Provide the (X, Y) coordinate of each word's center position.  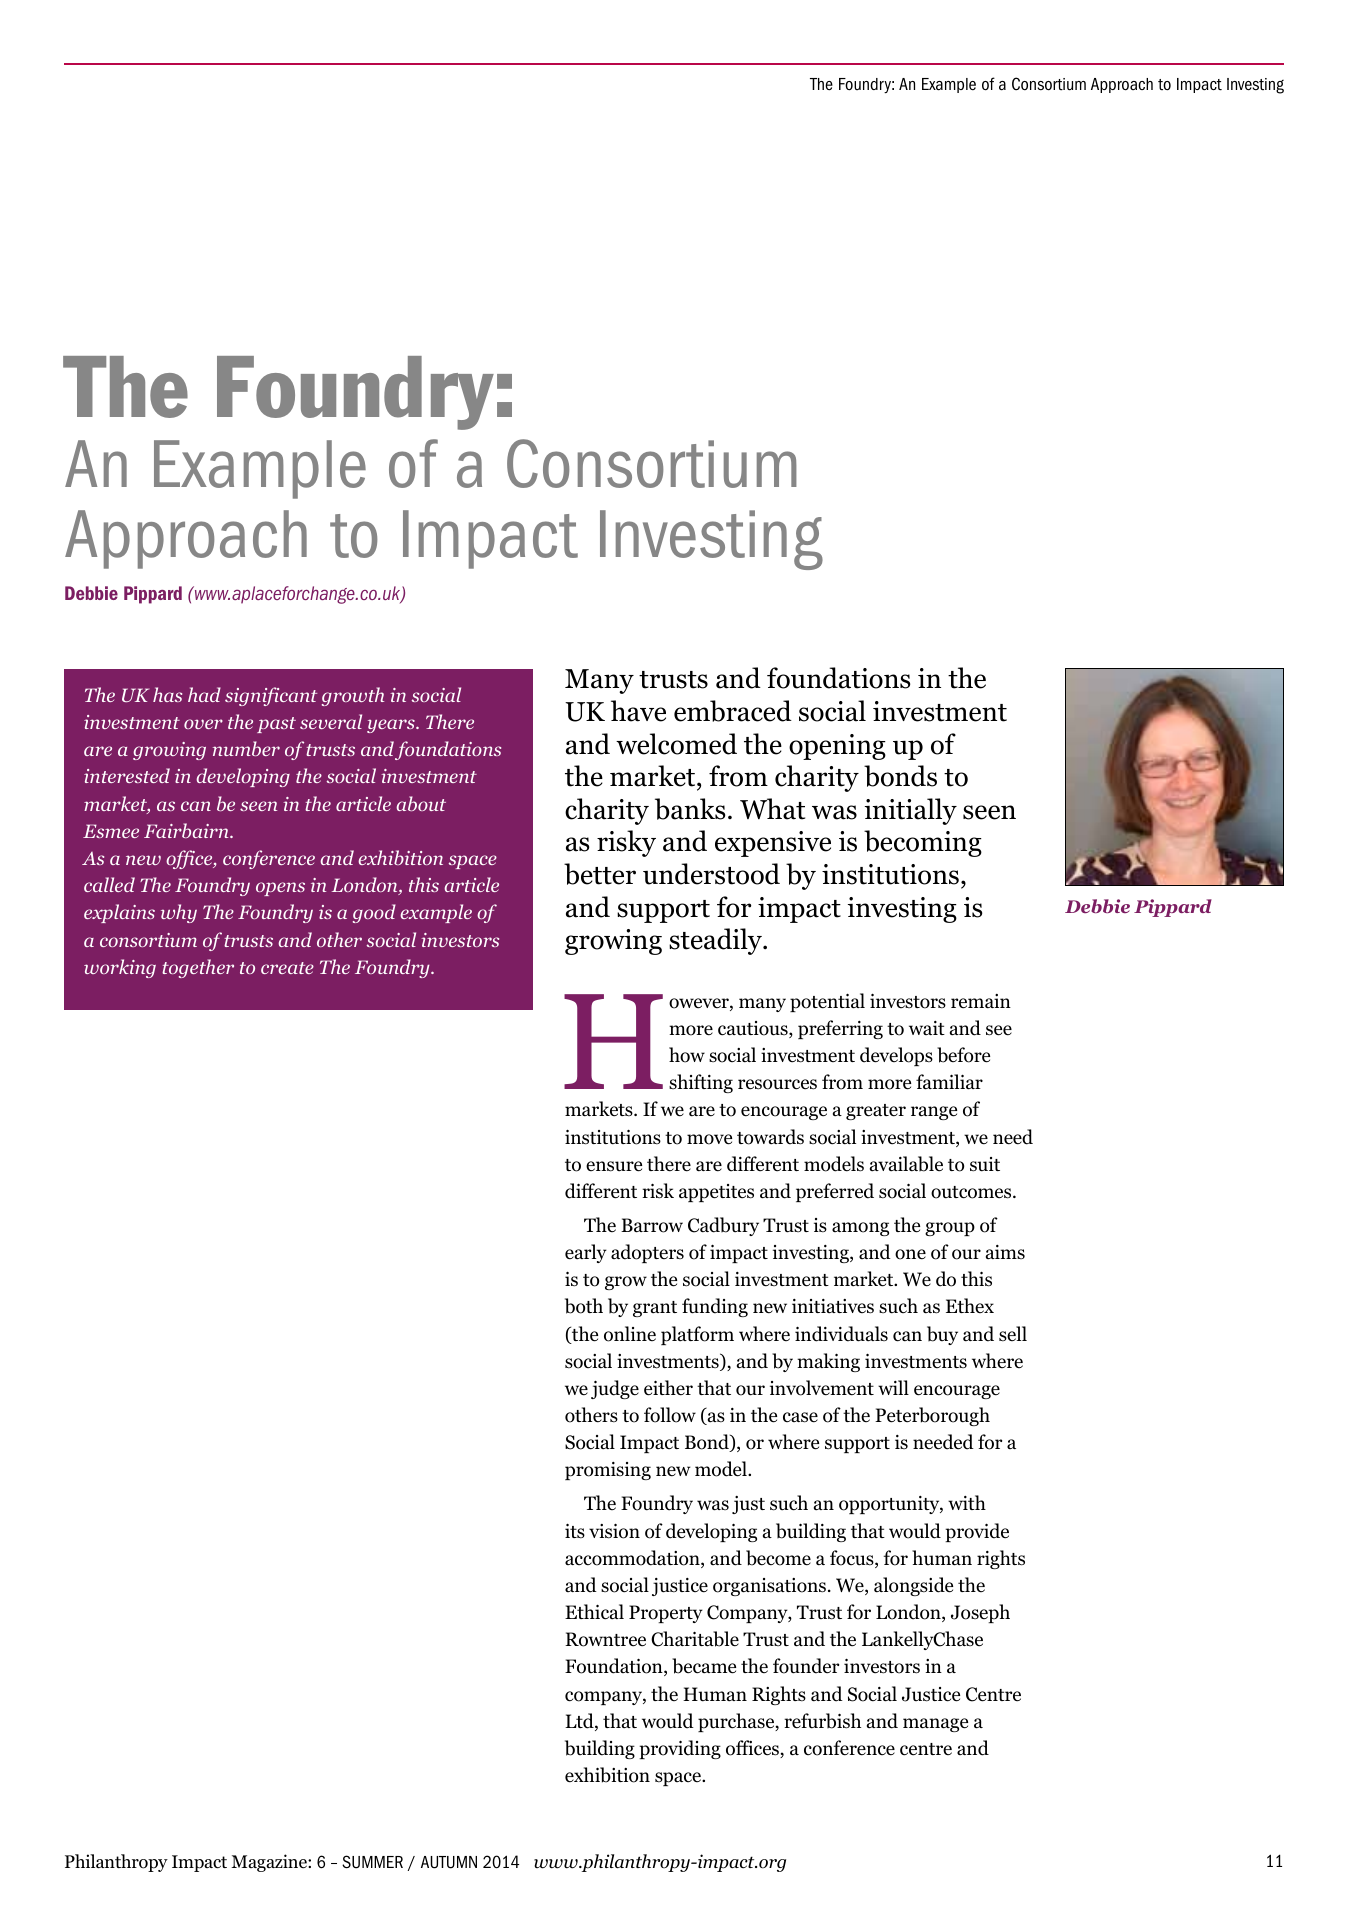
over (203, 724)
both (584, 1306)
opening (837, 747)
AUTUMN (449, 1862)
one (910, 1254)
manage (935, 1725)
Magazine (270, 1863)
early (586, 1253)
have (638, 711)
